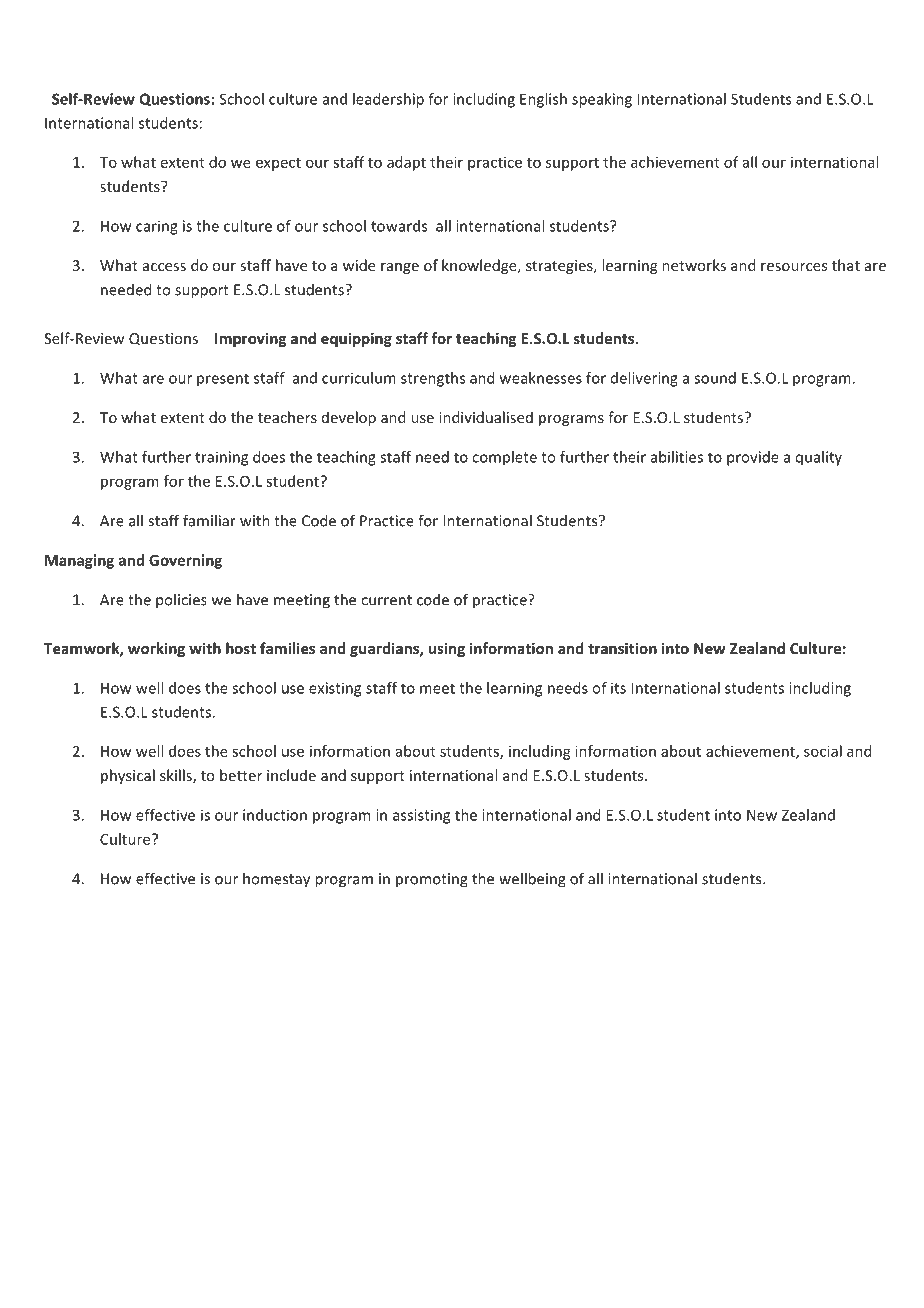 The width and height of the page is (924, 1308). Describe the element at coordinates (223, 380) in the page. I see `present` at that location.
